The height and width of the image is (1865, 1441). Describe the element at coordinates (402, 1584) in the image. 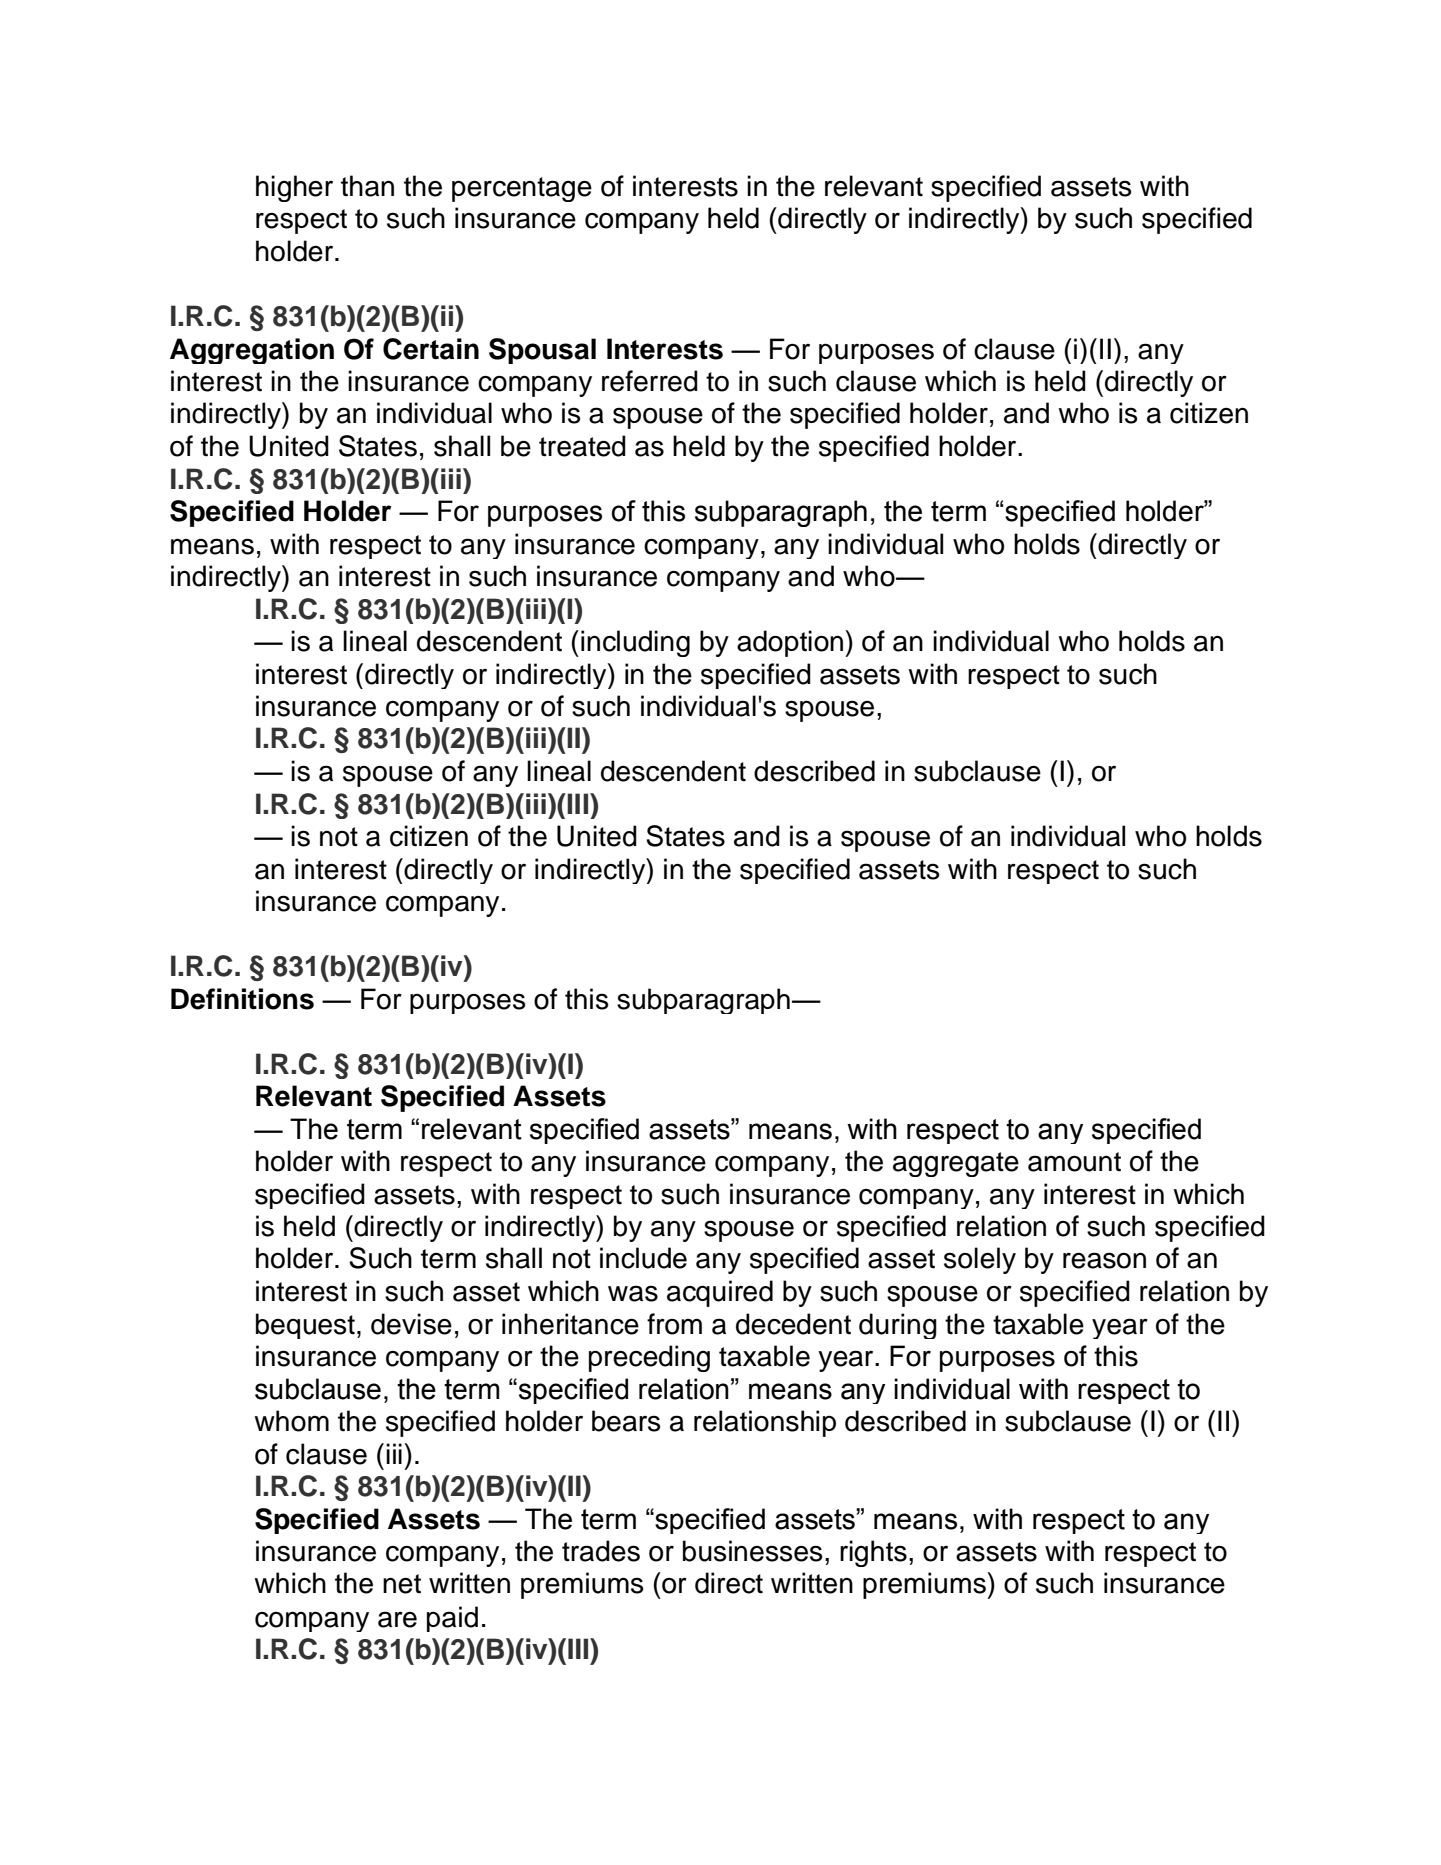

I see `net` at that location.
